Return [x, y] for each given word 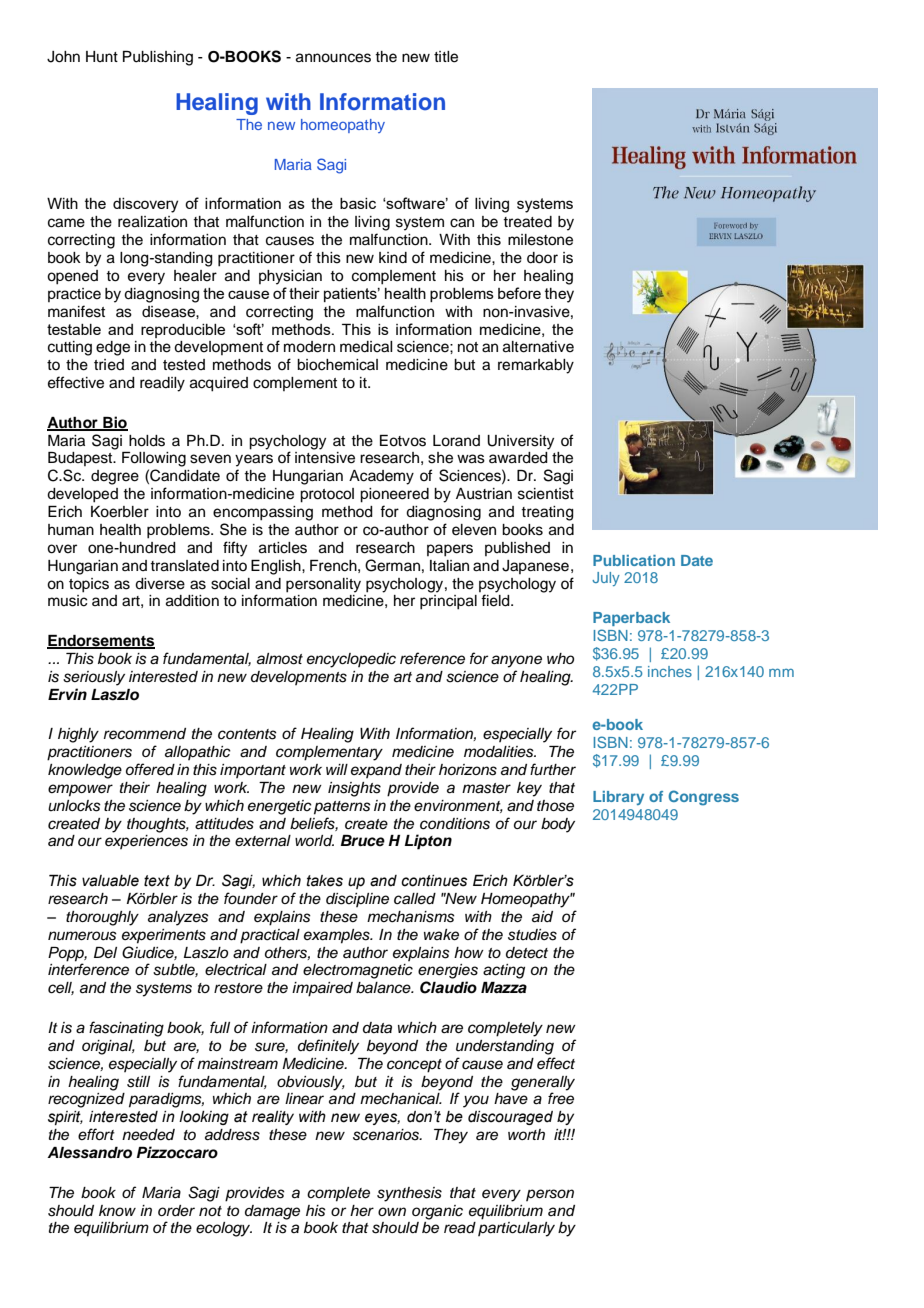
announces [333, 58]
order [176, 1210]
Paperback [631, 619]
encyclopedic [351, 660]
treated [527, 222]
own [392, 1211]
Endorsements [101, 642]
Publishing [158, 58]
